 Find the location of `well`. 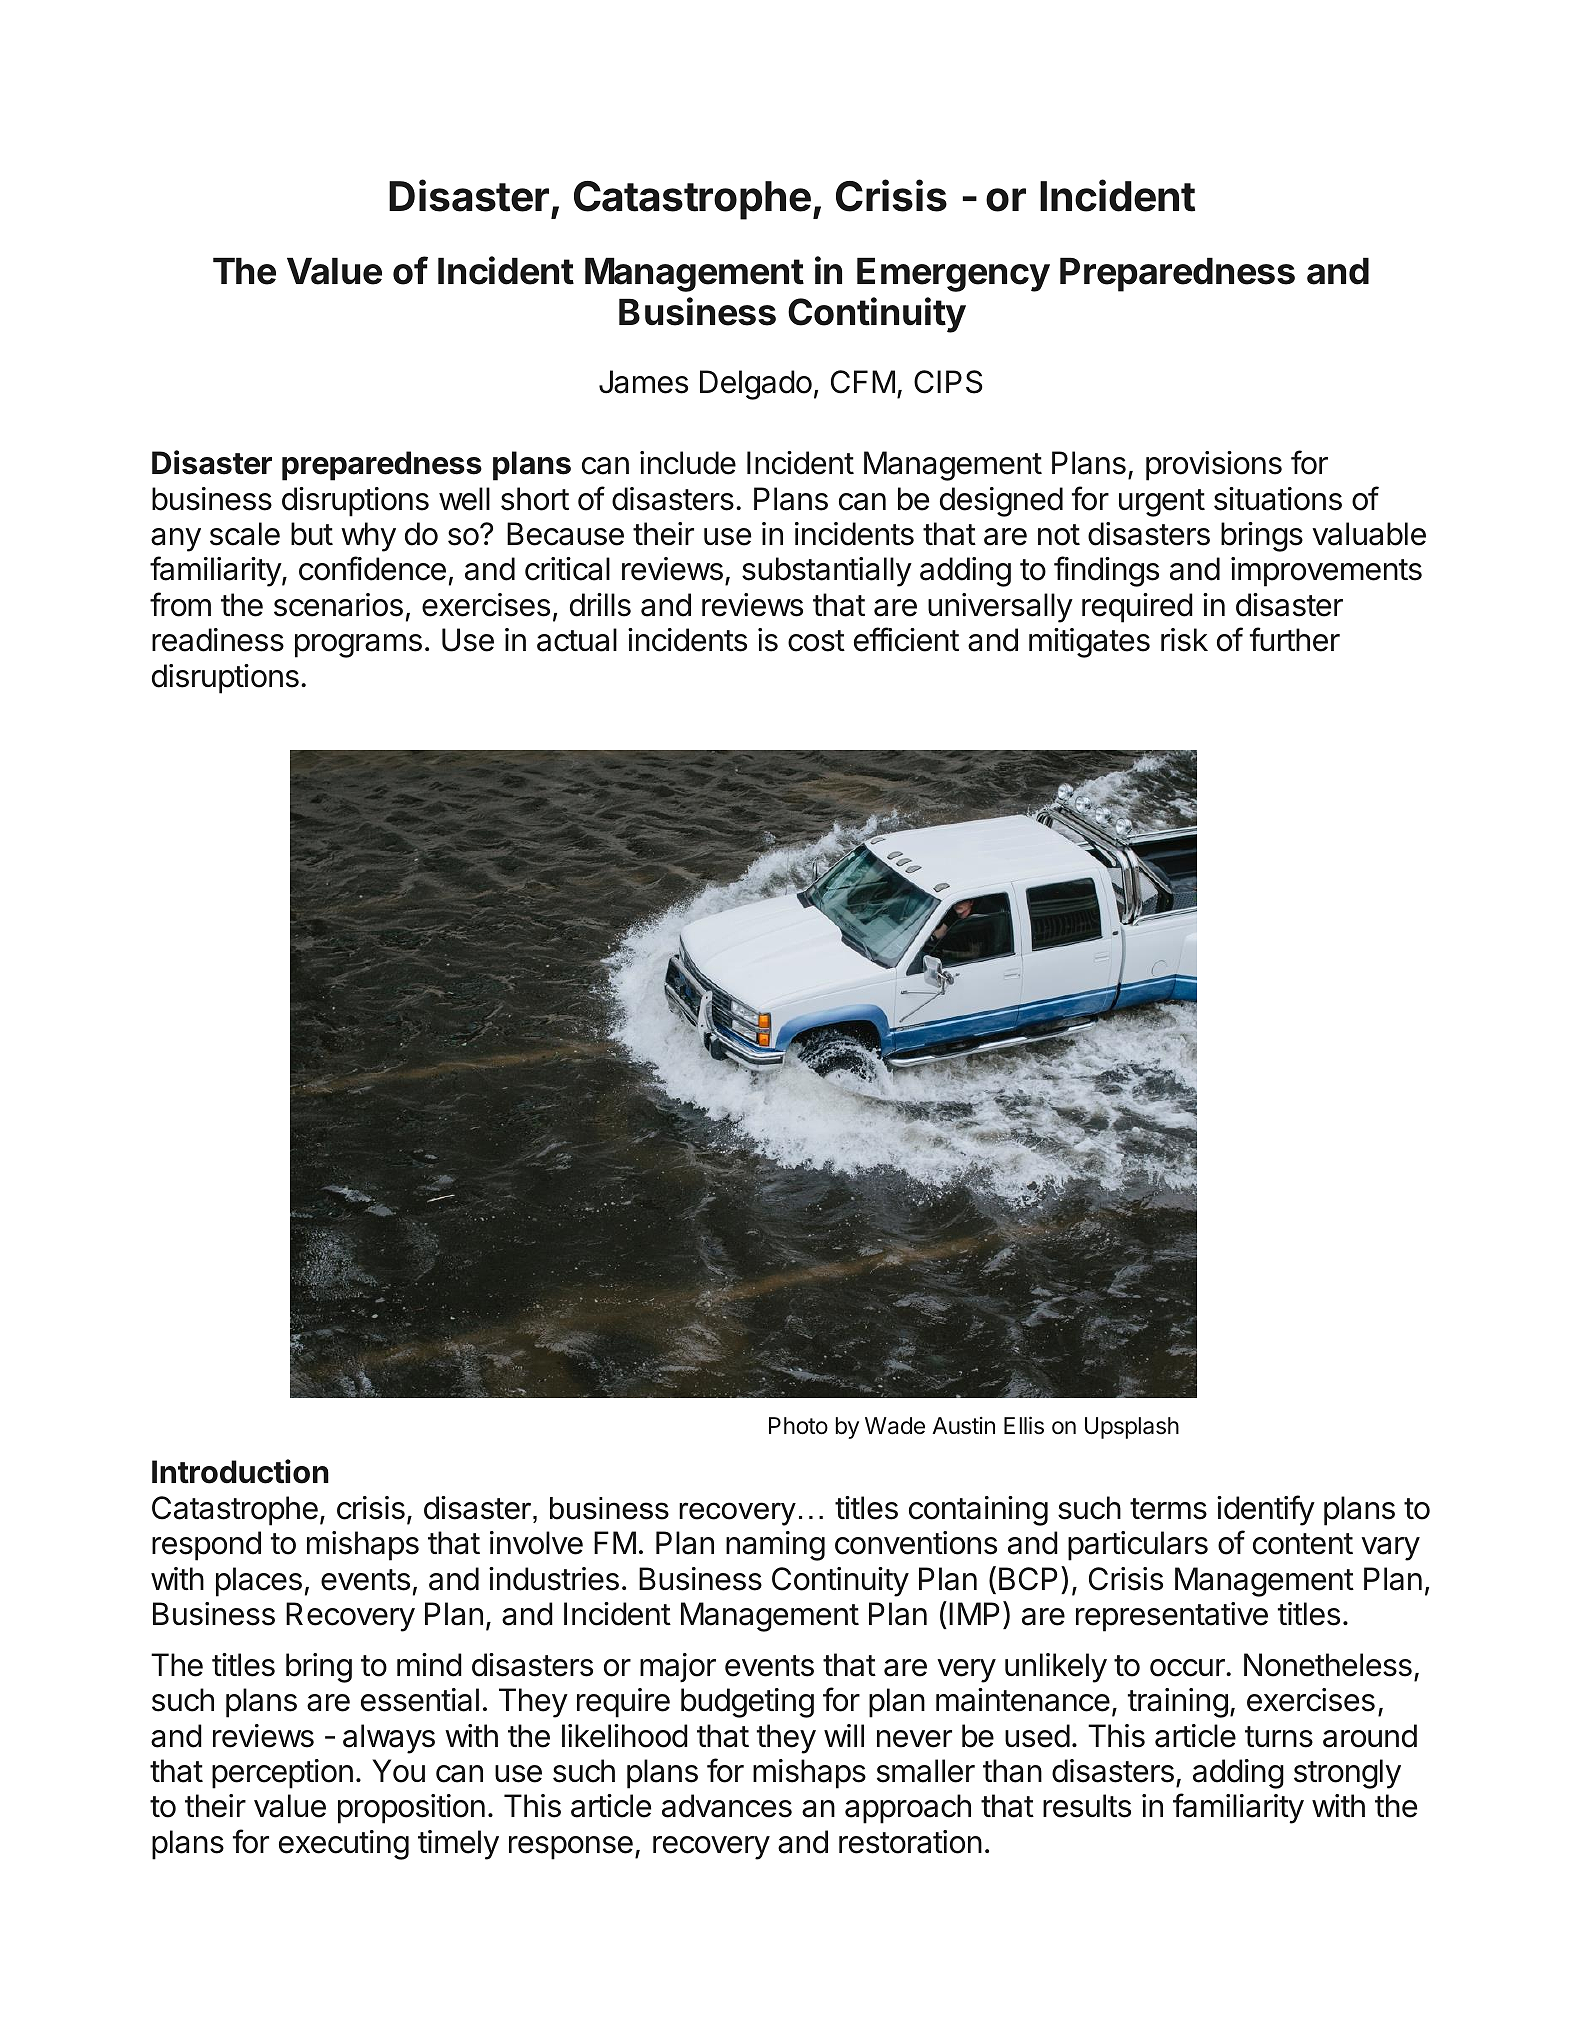

well is located at coordinates (464, 499).
